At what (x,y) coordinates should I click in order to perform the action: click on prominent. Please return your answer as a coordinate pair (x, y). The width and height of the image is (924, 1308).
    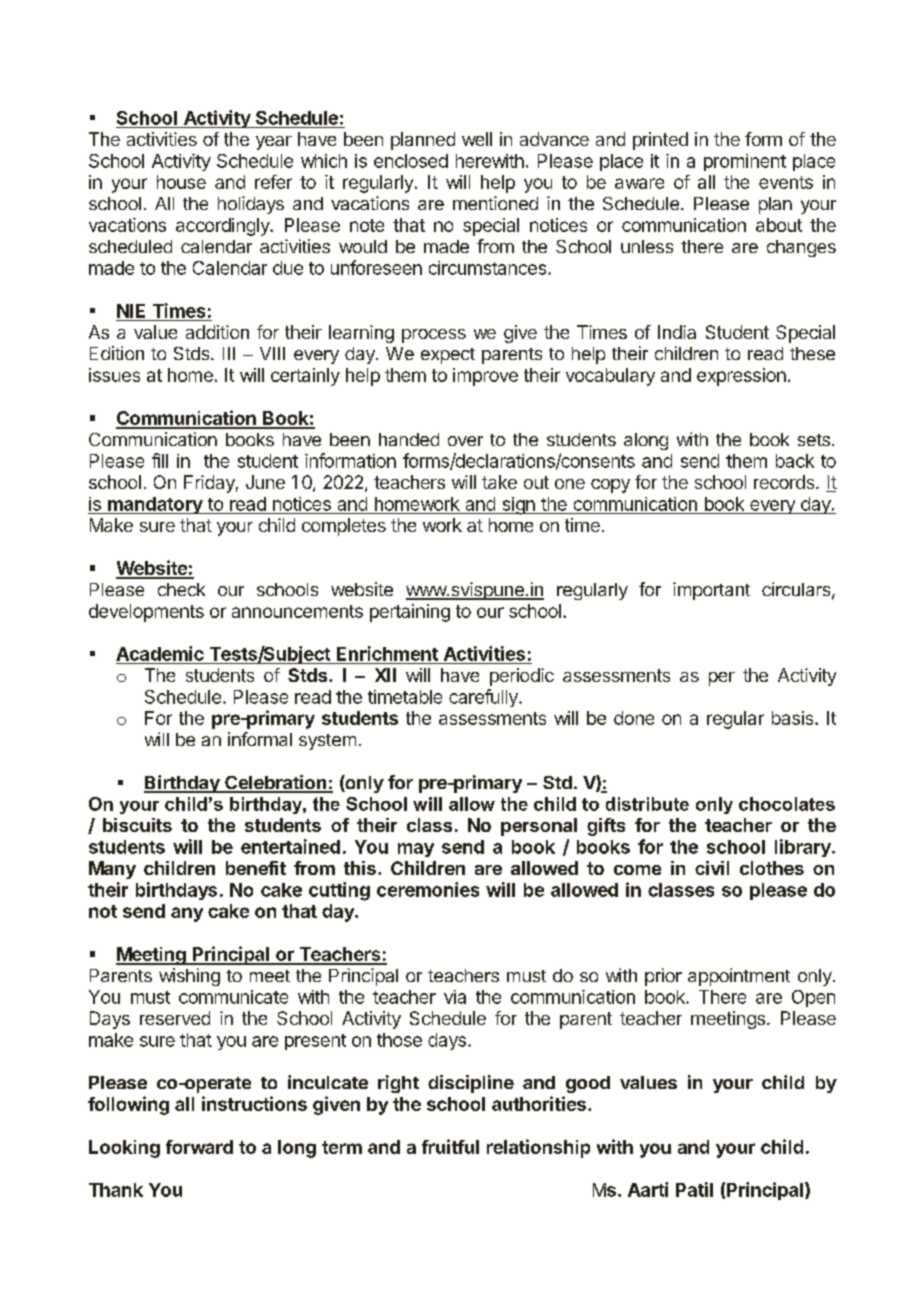
    Looking at the image, I should click on (745, 162).
